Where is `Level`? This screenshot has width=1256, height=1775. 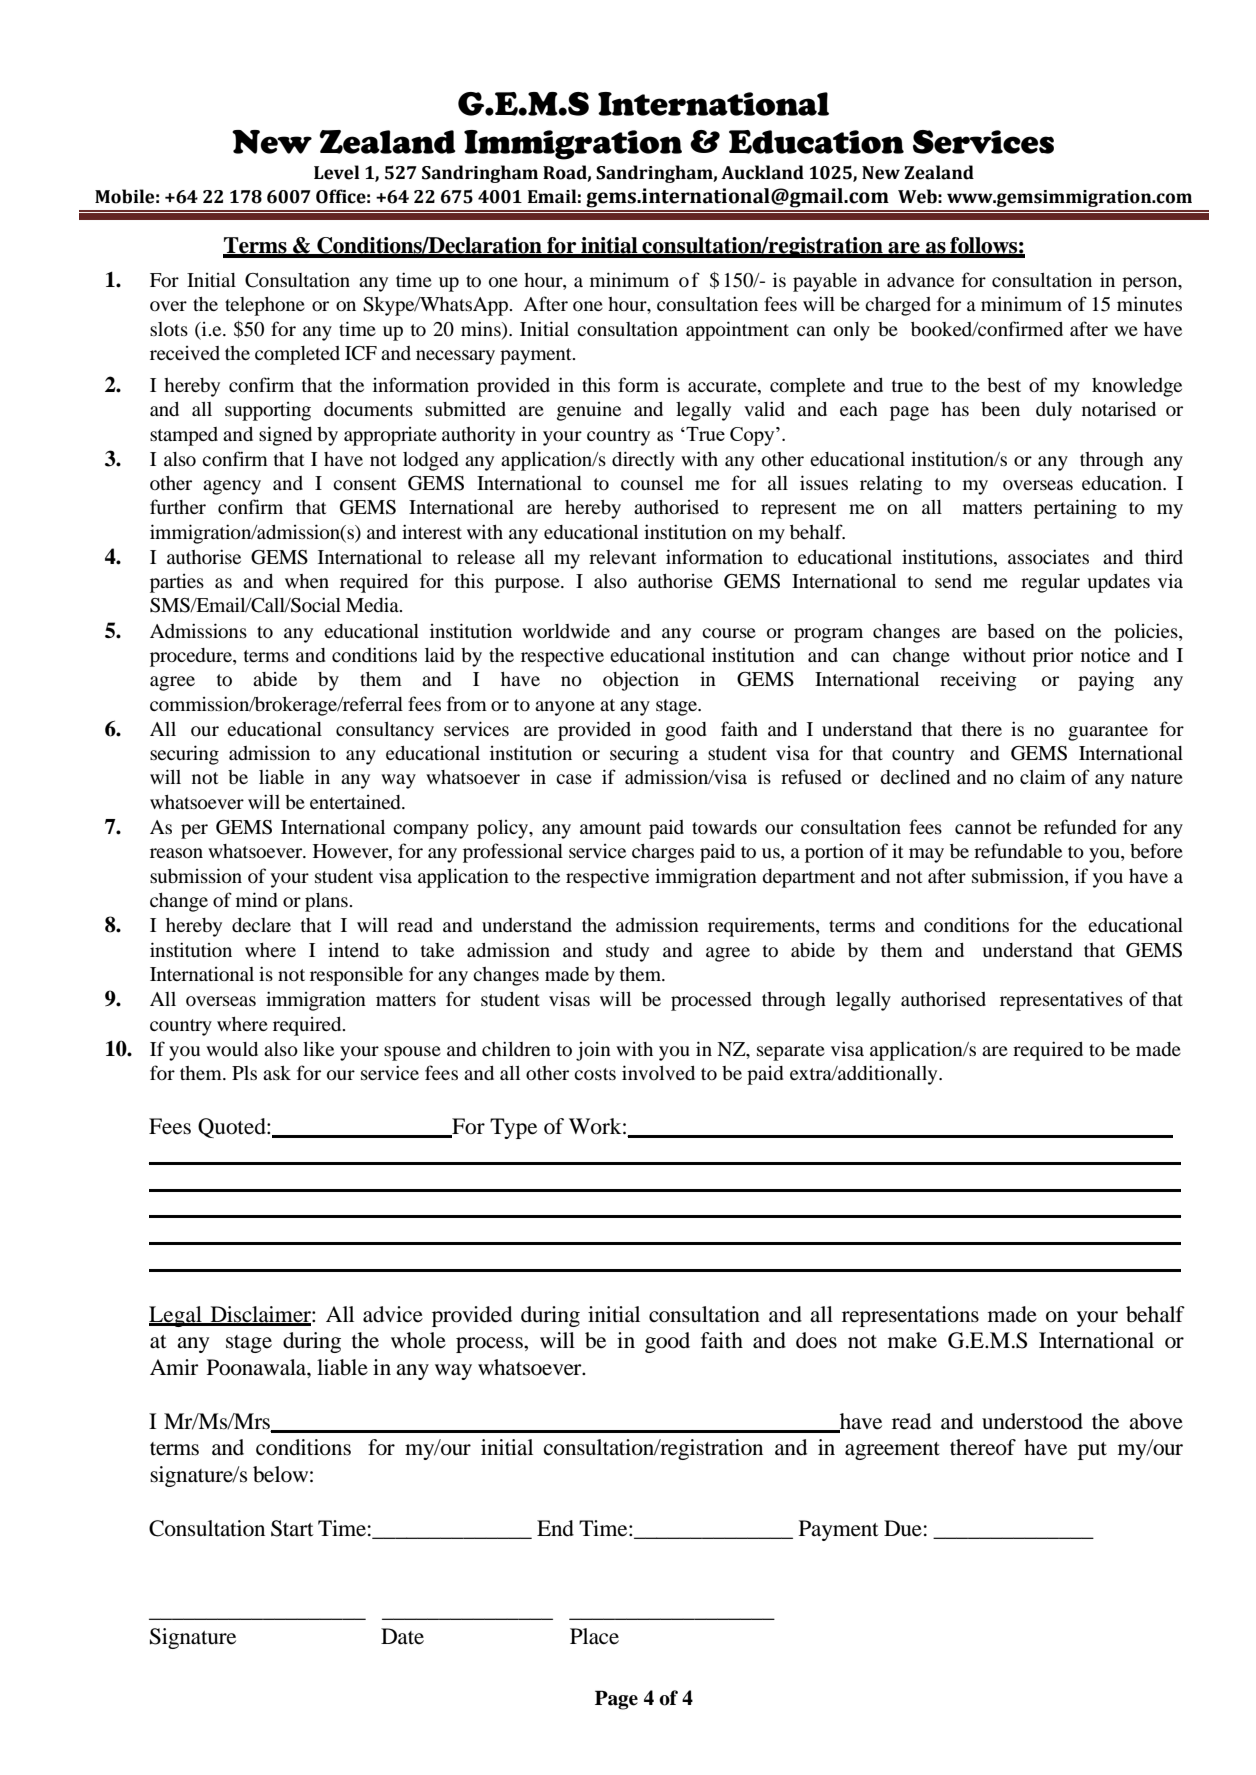
Level is located at coordinates (337, 172).
